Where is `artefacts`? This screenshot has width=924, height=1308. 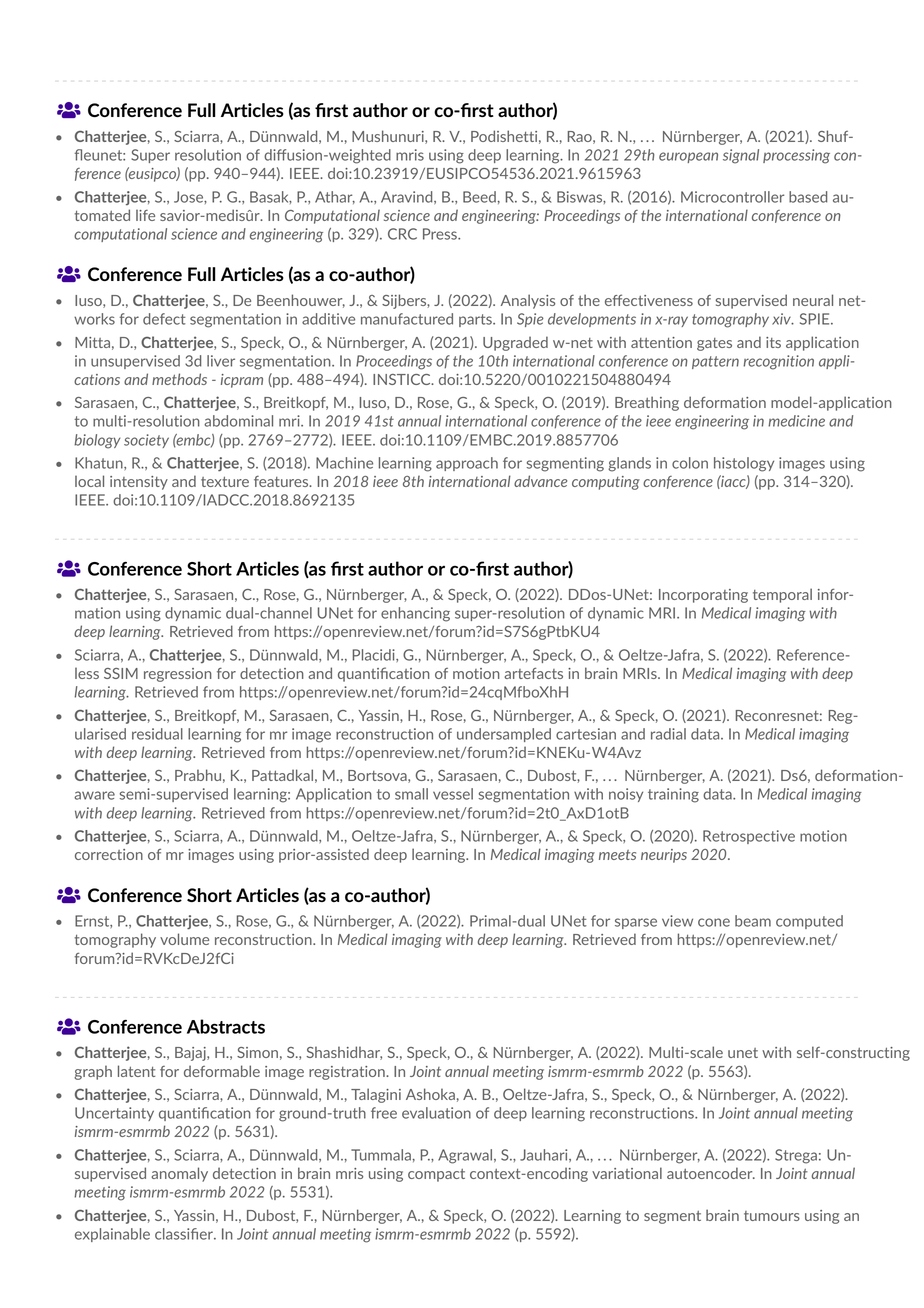
artefacts is located at coordinates (533, 673).
